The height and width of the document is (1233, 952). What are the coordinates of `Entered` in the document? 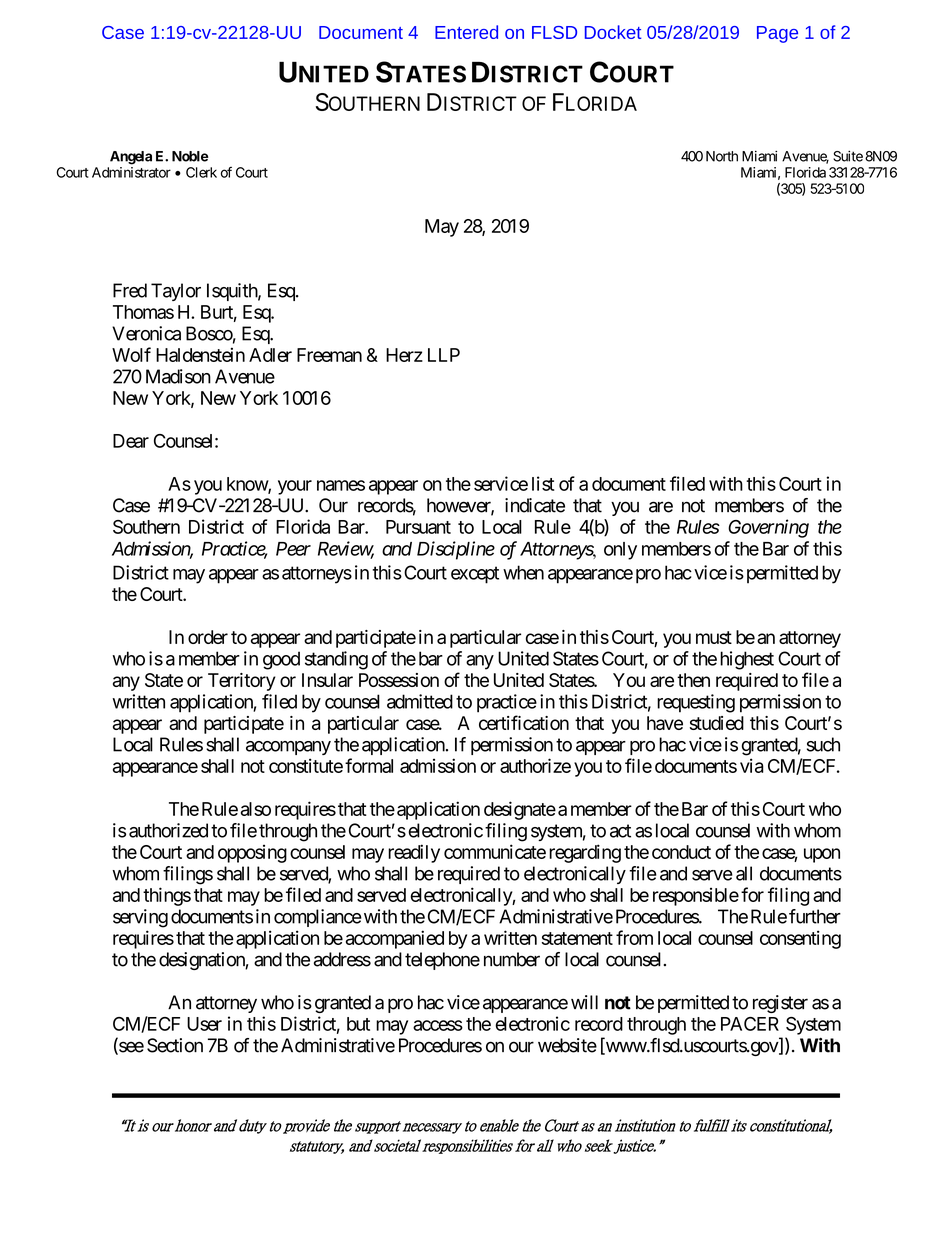 It's located at (466, 32).
